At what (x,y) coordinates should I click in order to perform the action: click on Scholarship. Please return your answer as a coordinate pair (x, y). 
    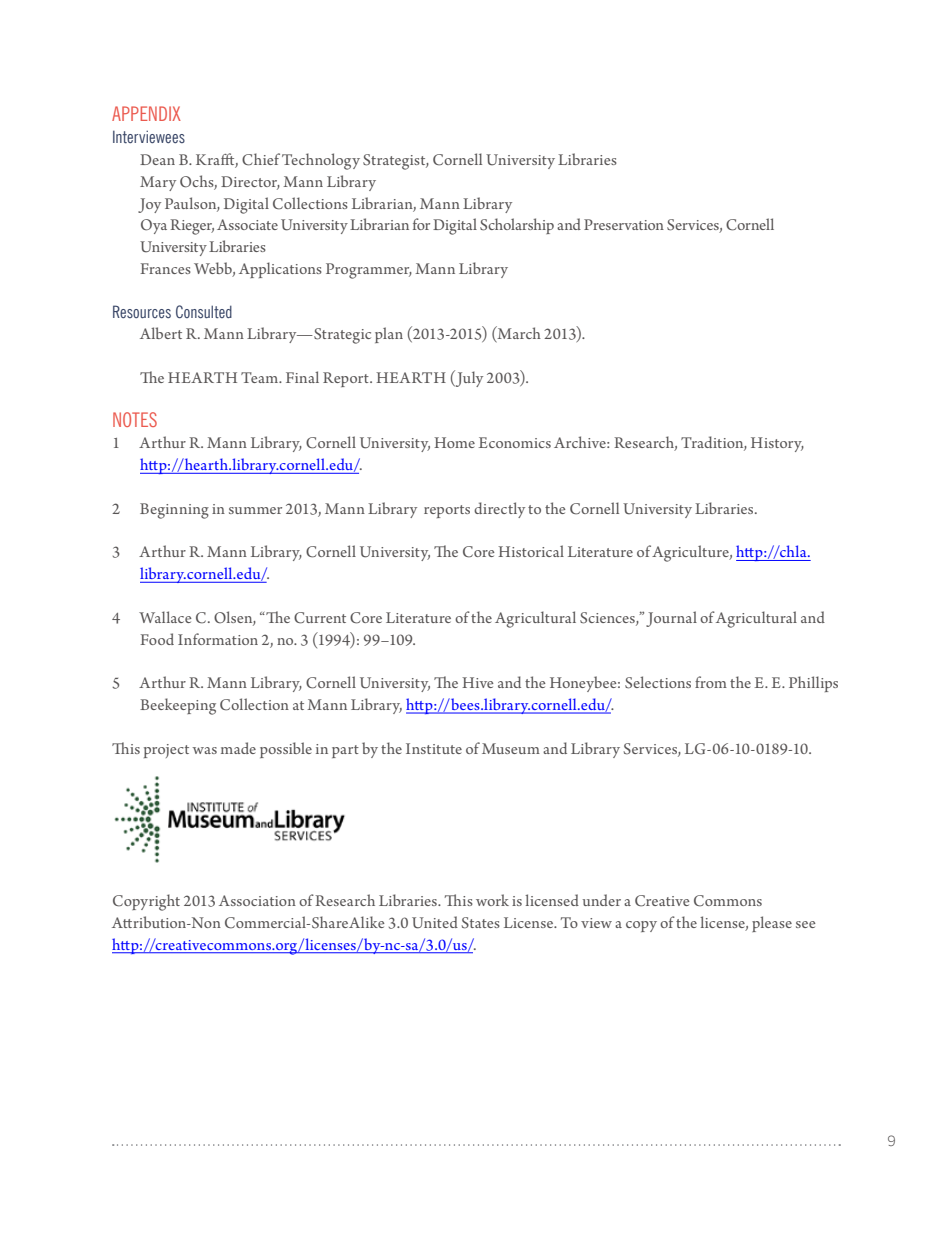
    Looking at the image, I should click on (517, 226).
